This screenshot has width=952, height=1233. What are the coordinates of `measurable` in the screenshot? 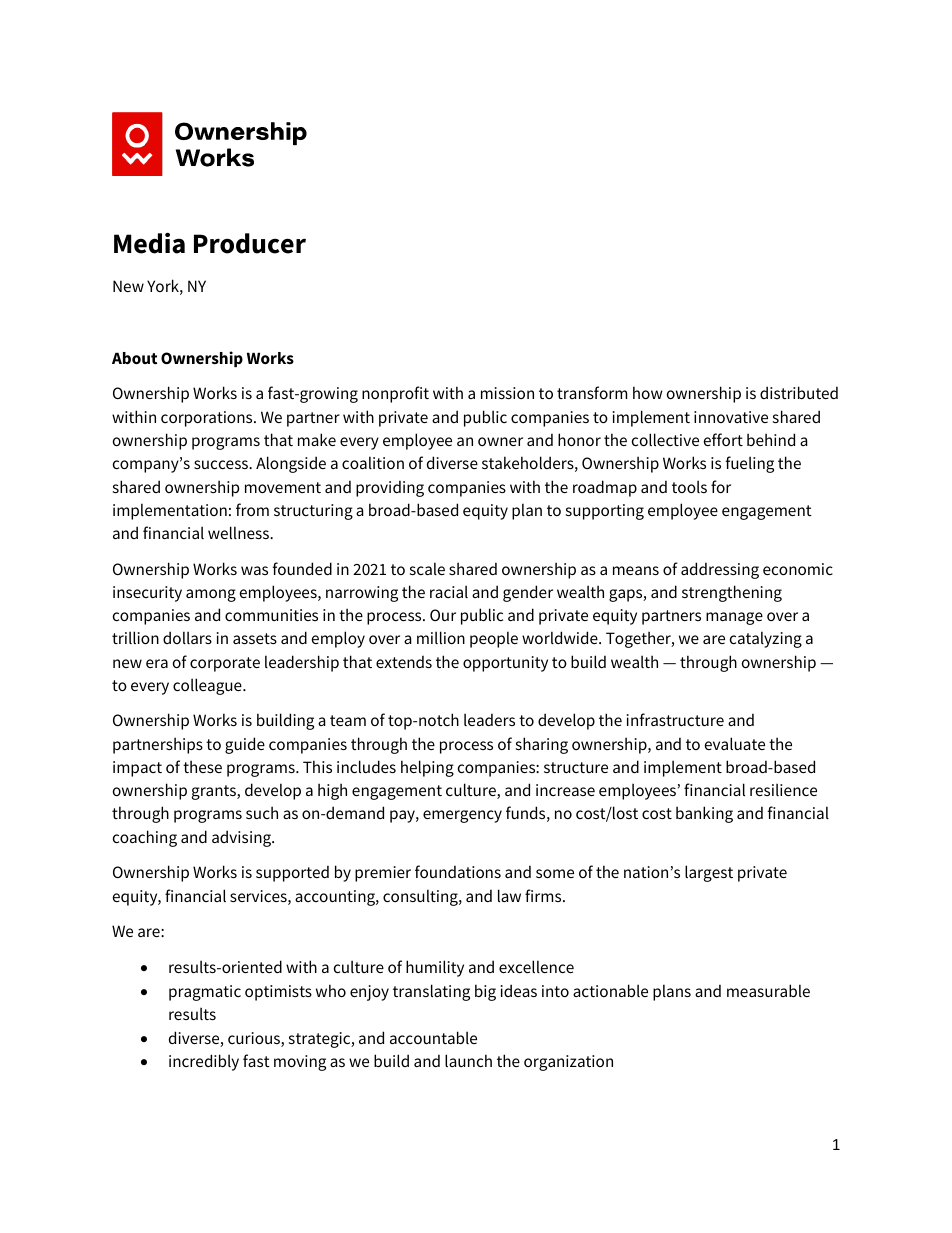 It's located at (768, 990).
